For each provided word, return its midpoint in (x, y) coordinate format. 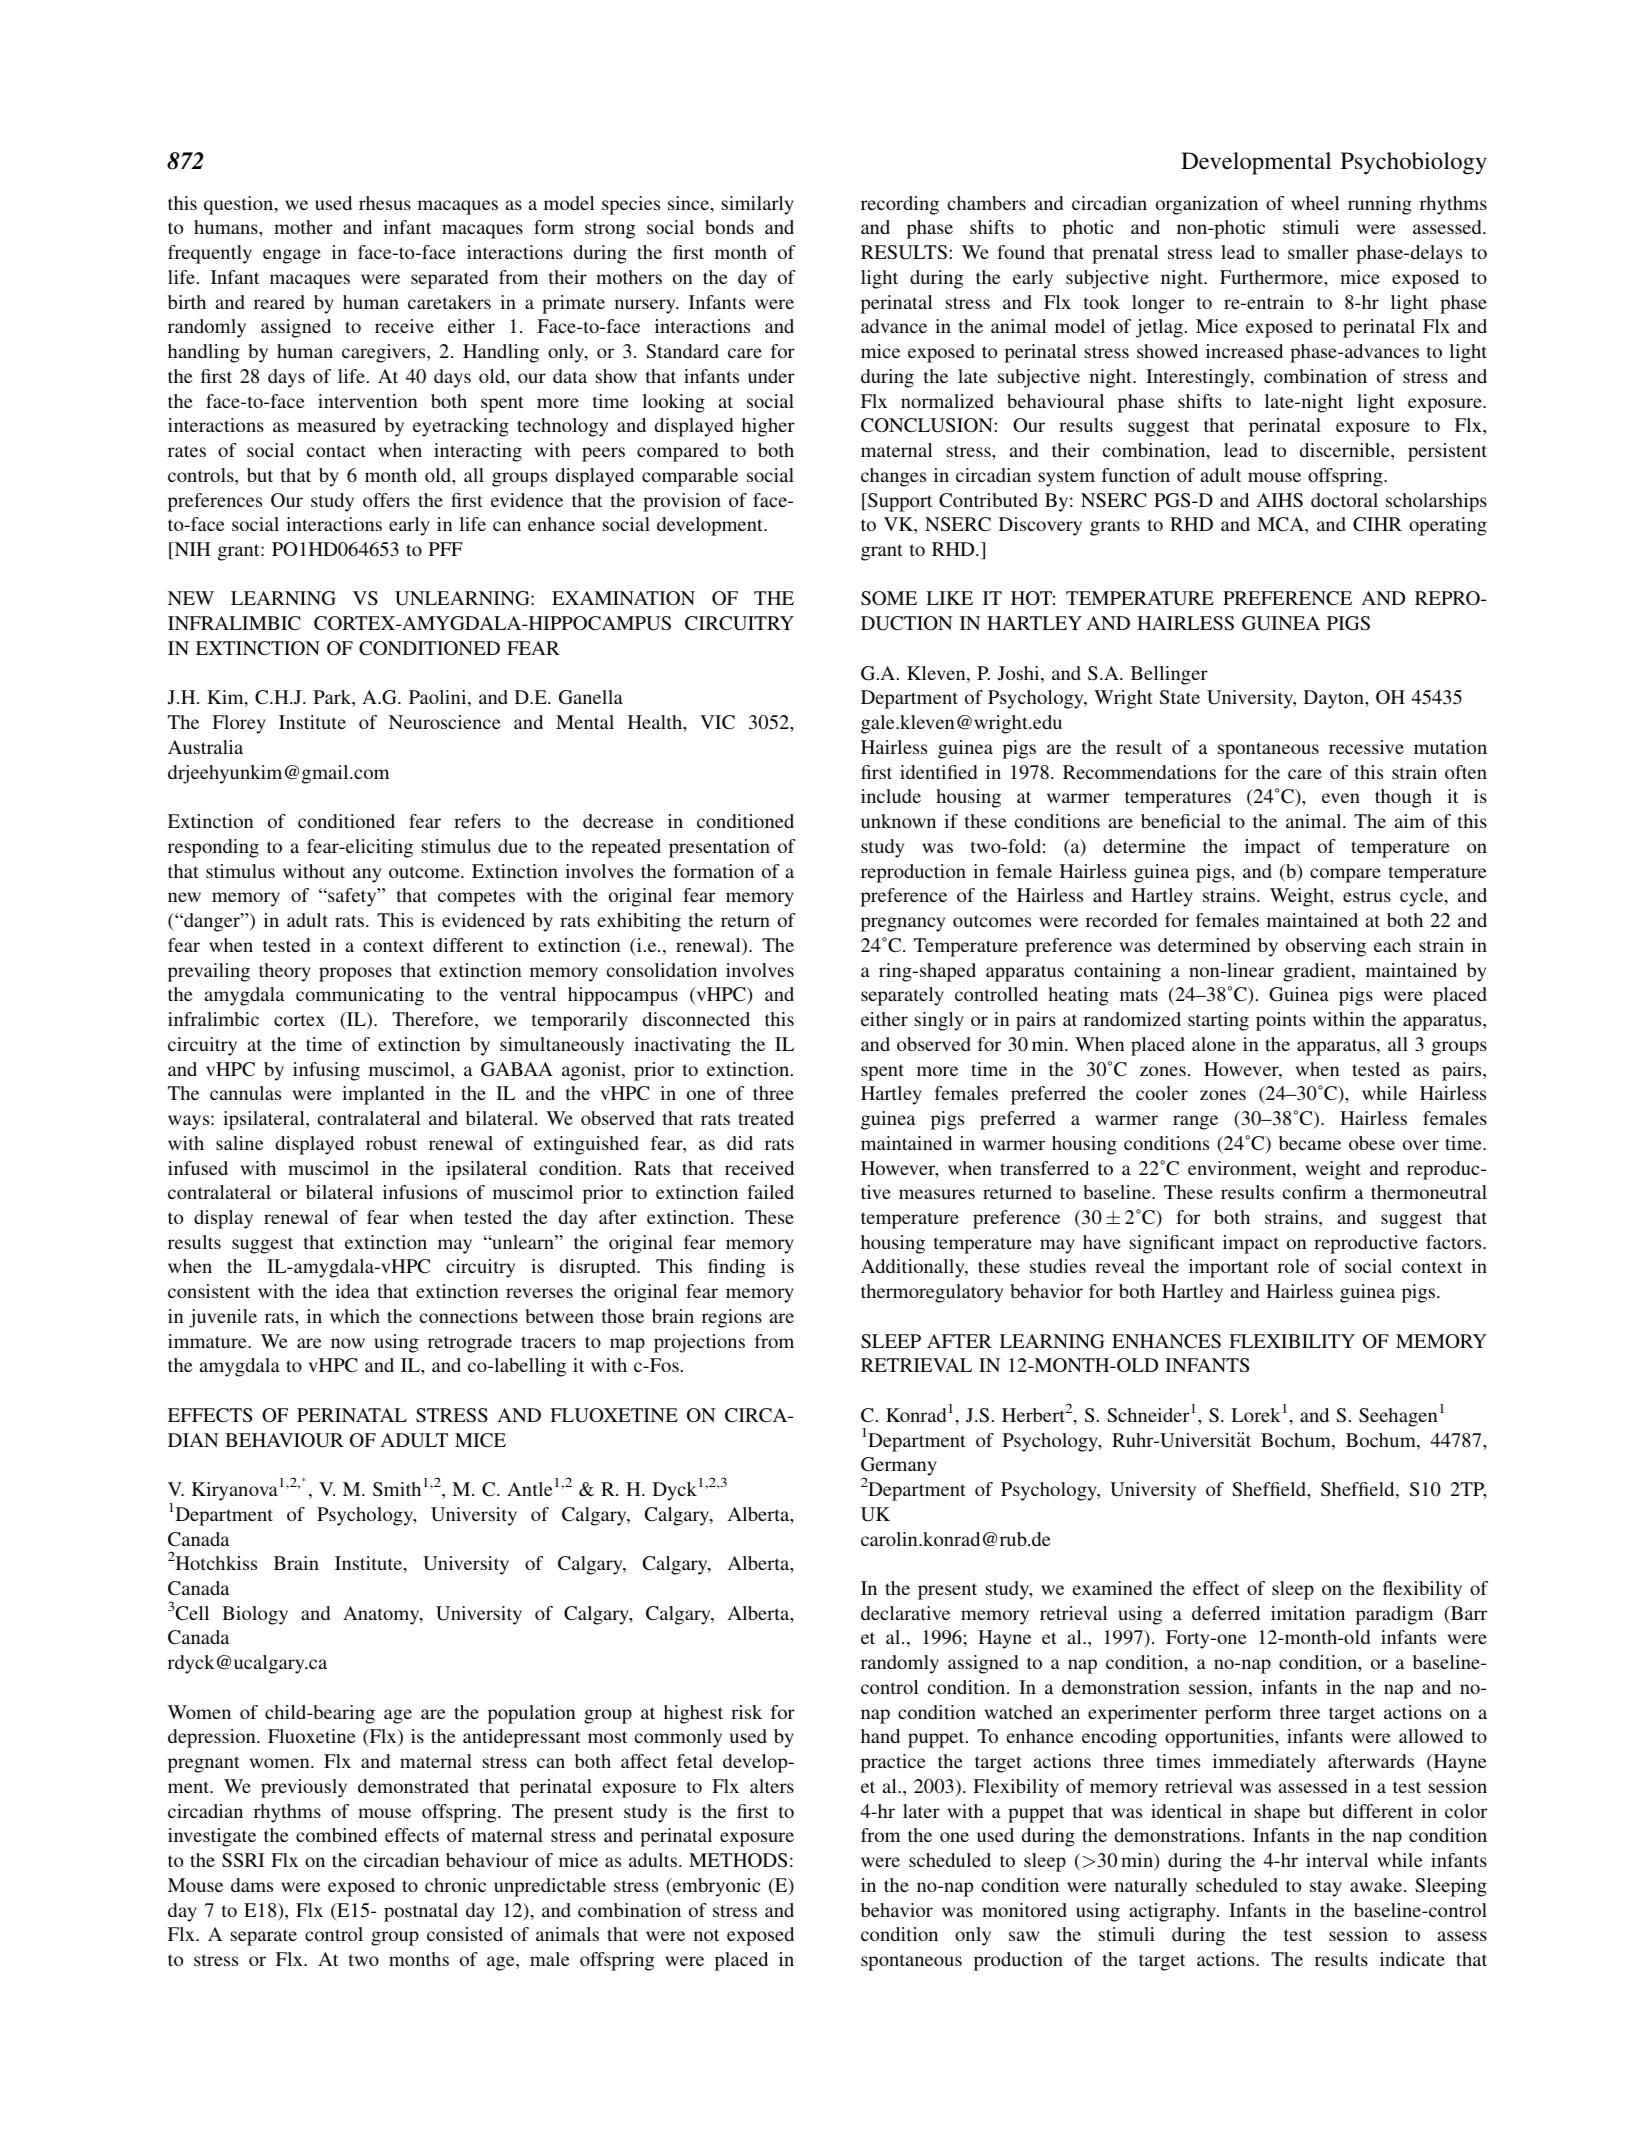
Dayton (1335, 699)
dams (252, 1885)
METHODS (738, 1860)
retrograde (470, 1343)
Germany (899, 1468)
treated (766, 1118)
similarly (758, 205)
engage (292, 256)
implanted (383, 1095)
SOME (889, 598)
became (1310, 1143)
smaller (1318, 252)
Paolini (439, 698)
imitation (1308, 1613)
